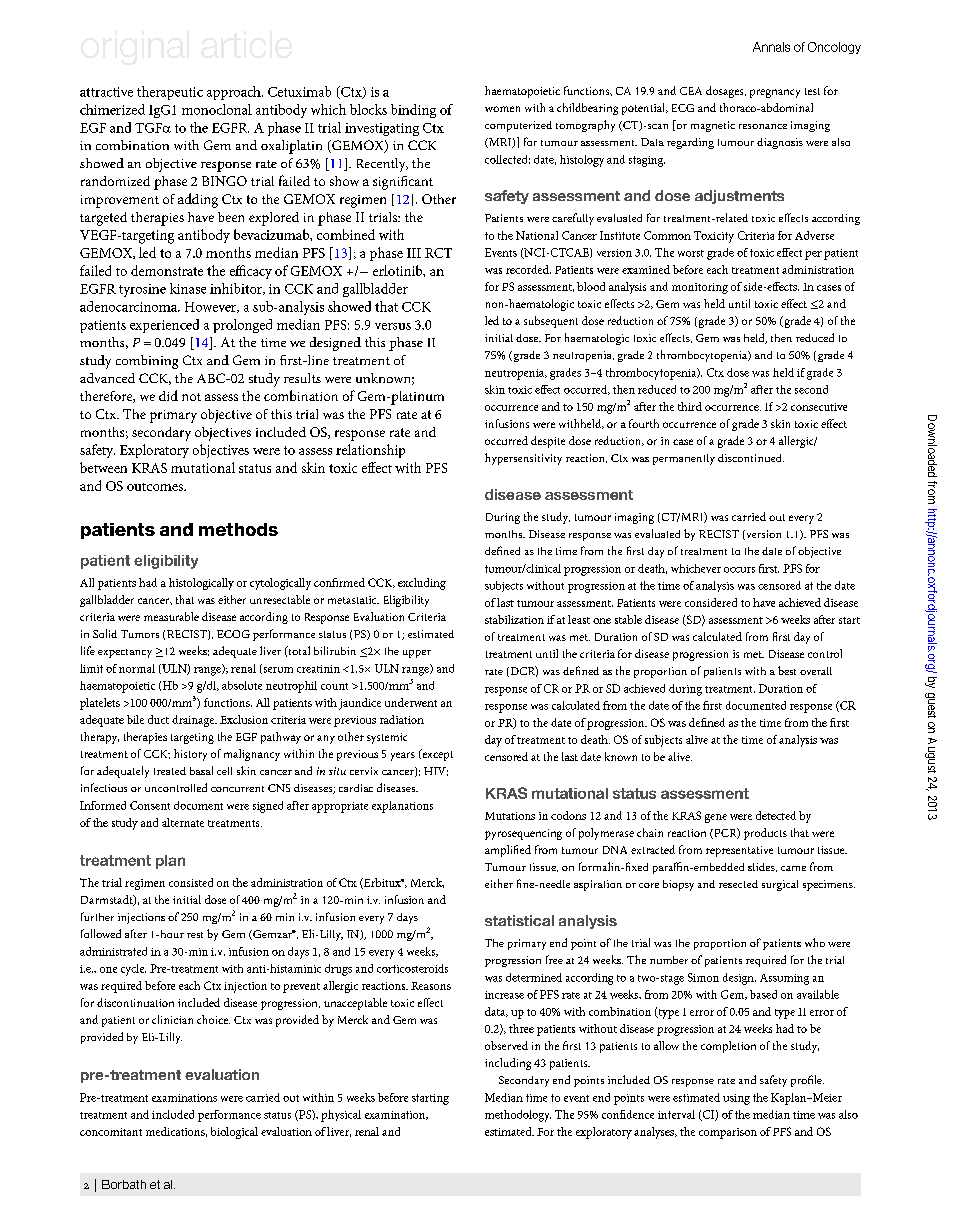  What do you see at coordinates (403, 756) in the page?
I see `years` at bounding box center [403, 756].
